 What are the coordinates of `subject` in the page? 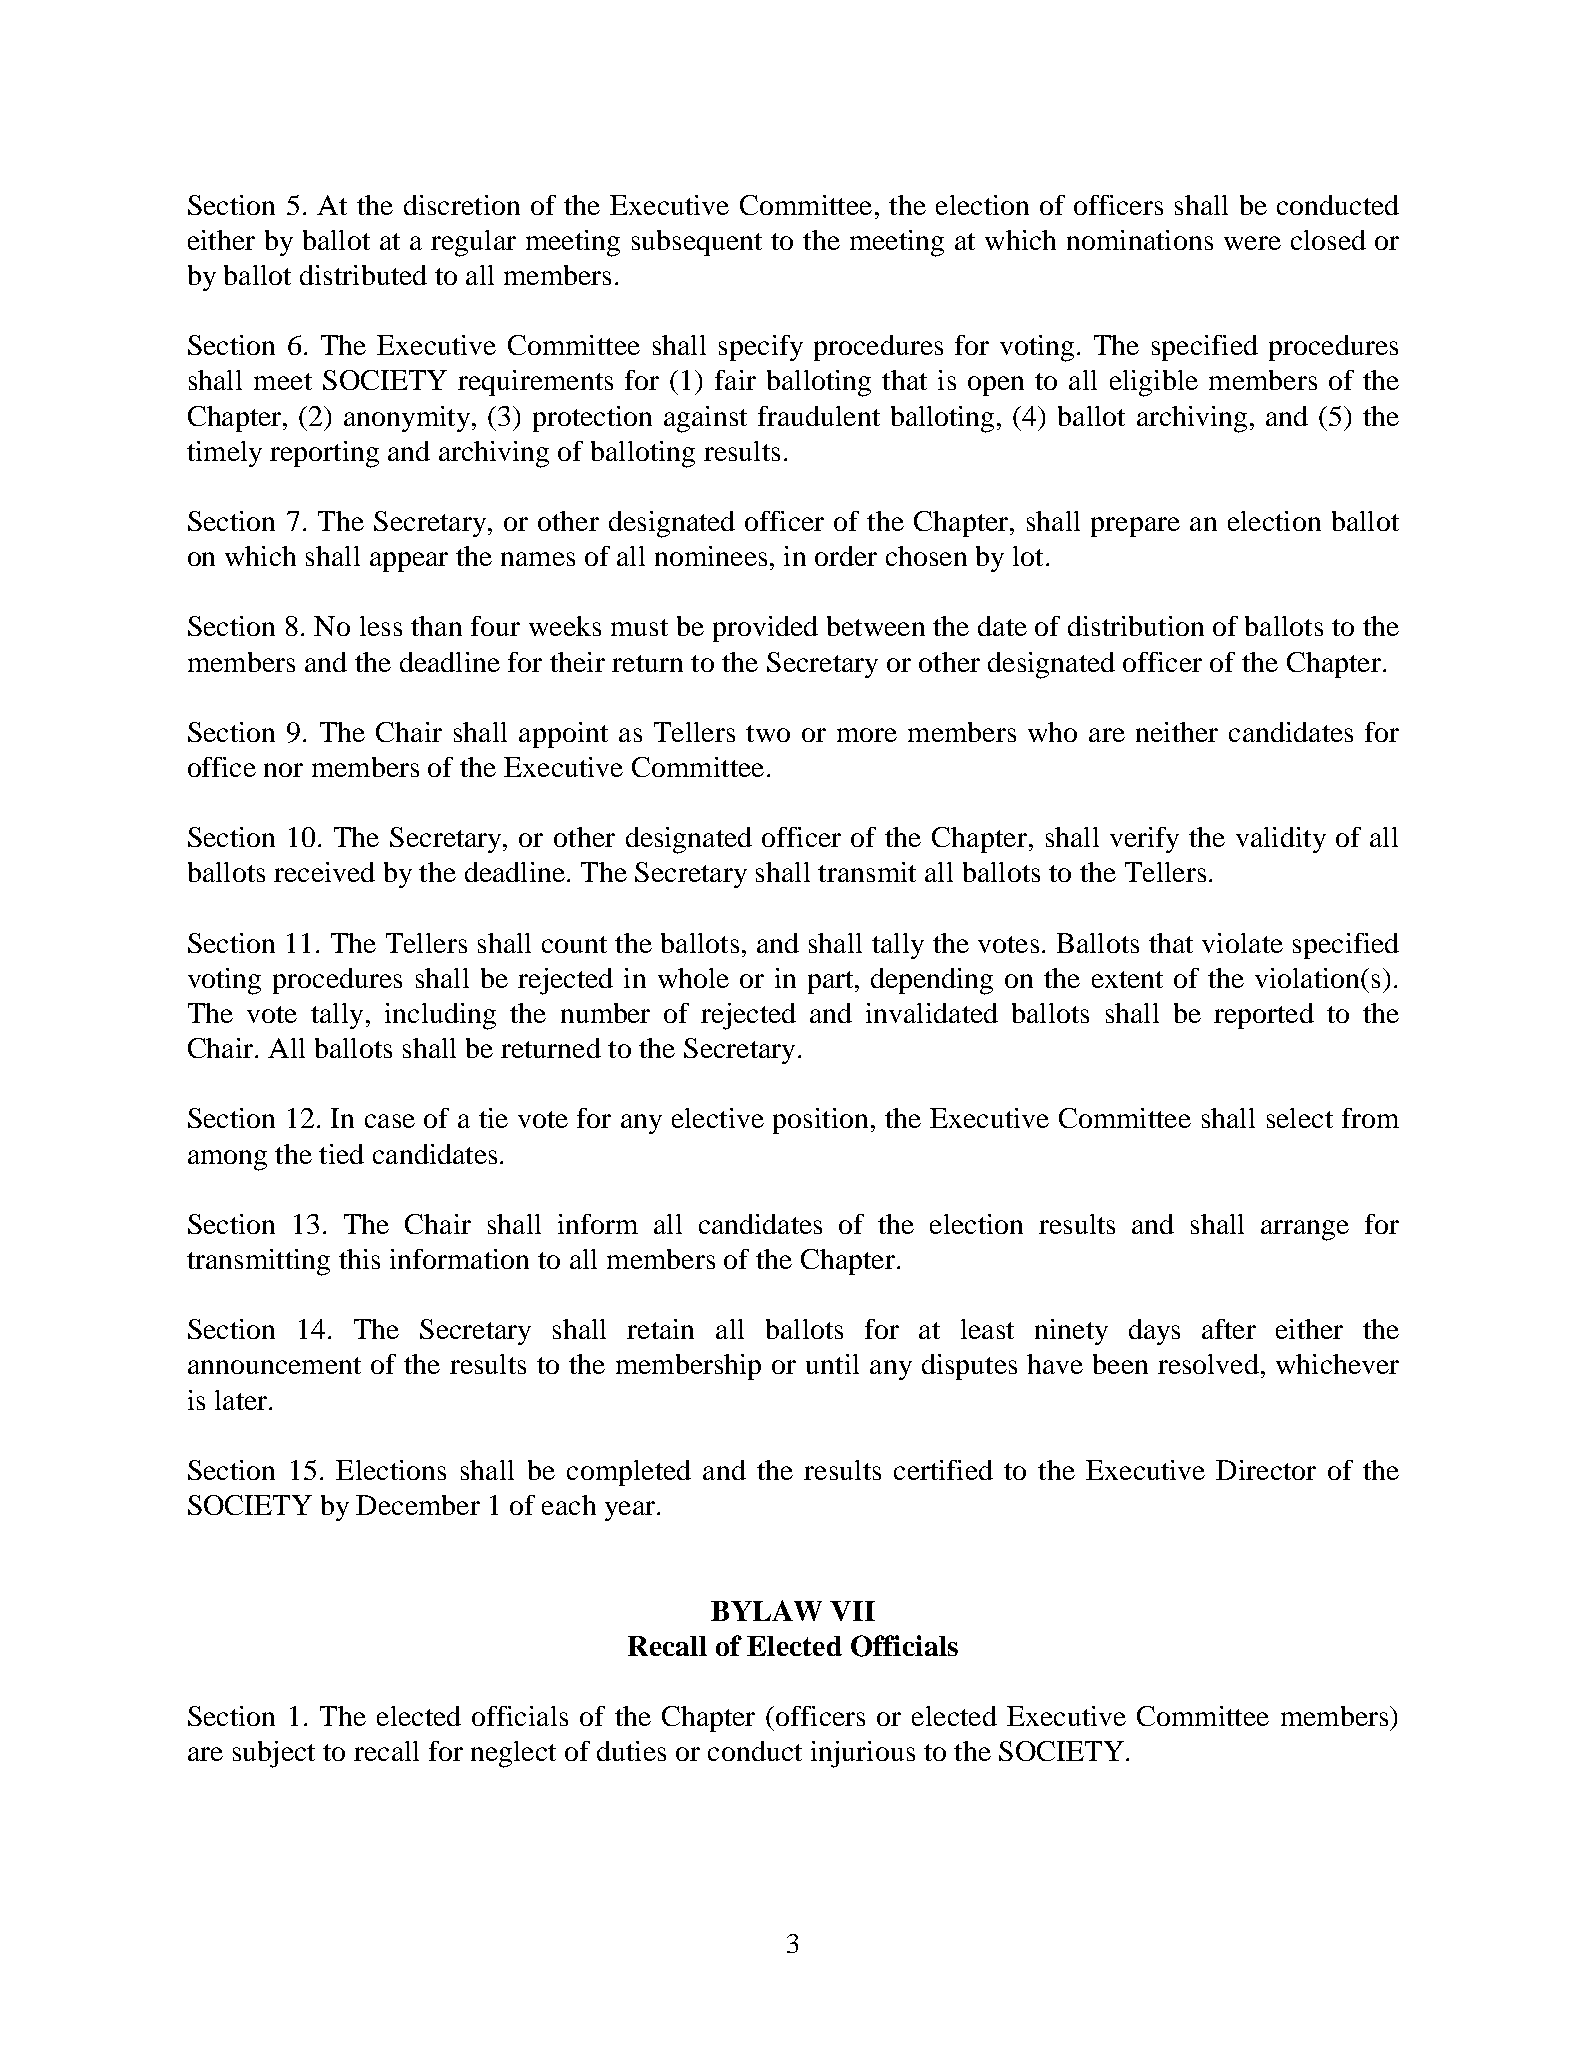 It's located at (274, 1754).
